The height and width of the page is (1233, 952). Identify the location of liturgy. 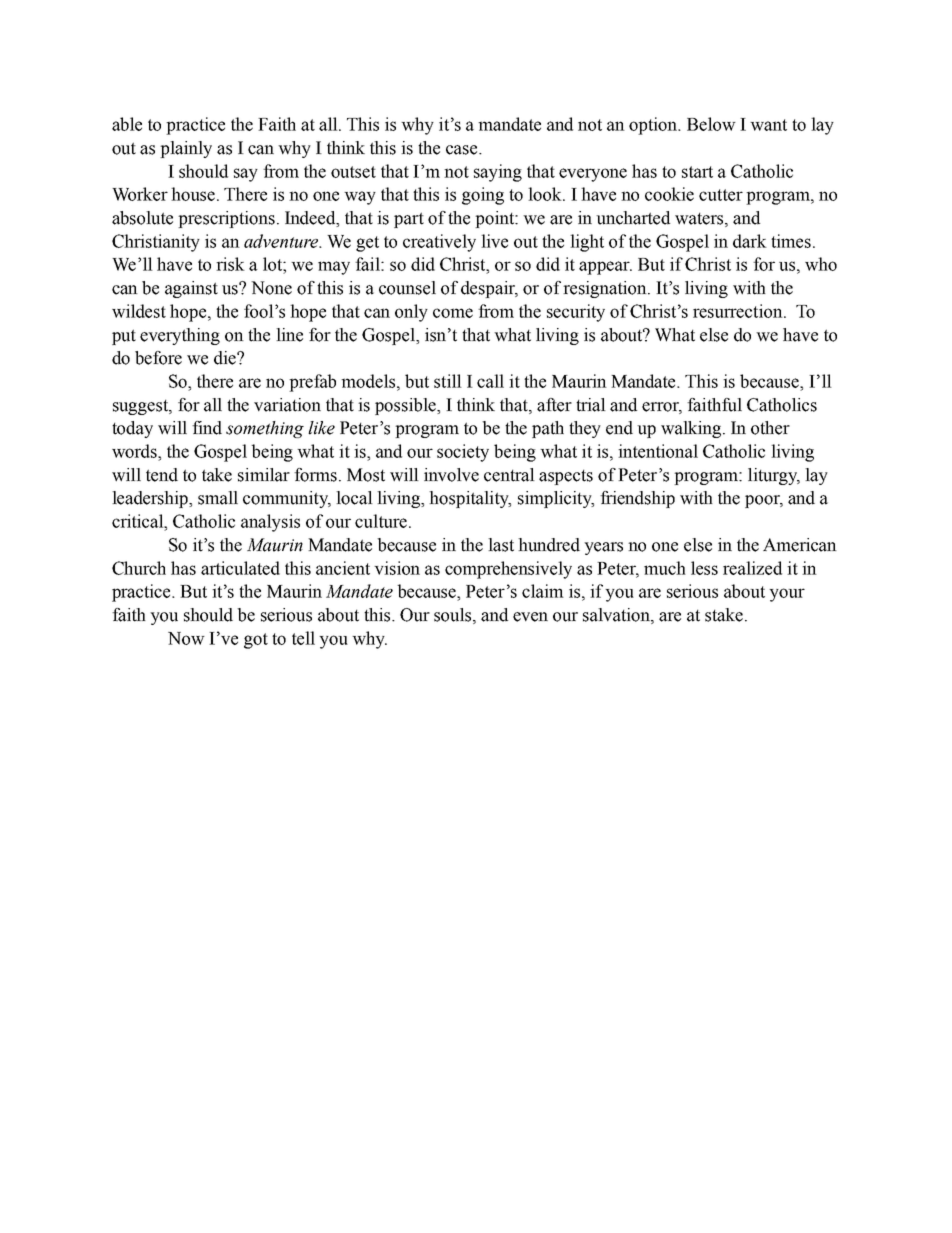
(774, 476).
